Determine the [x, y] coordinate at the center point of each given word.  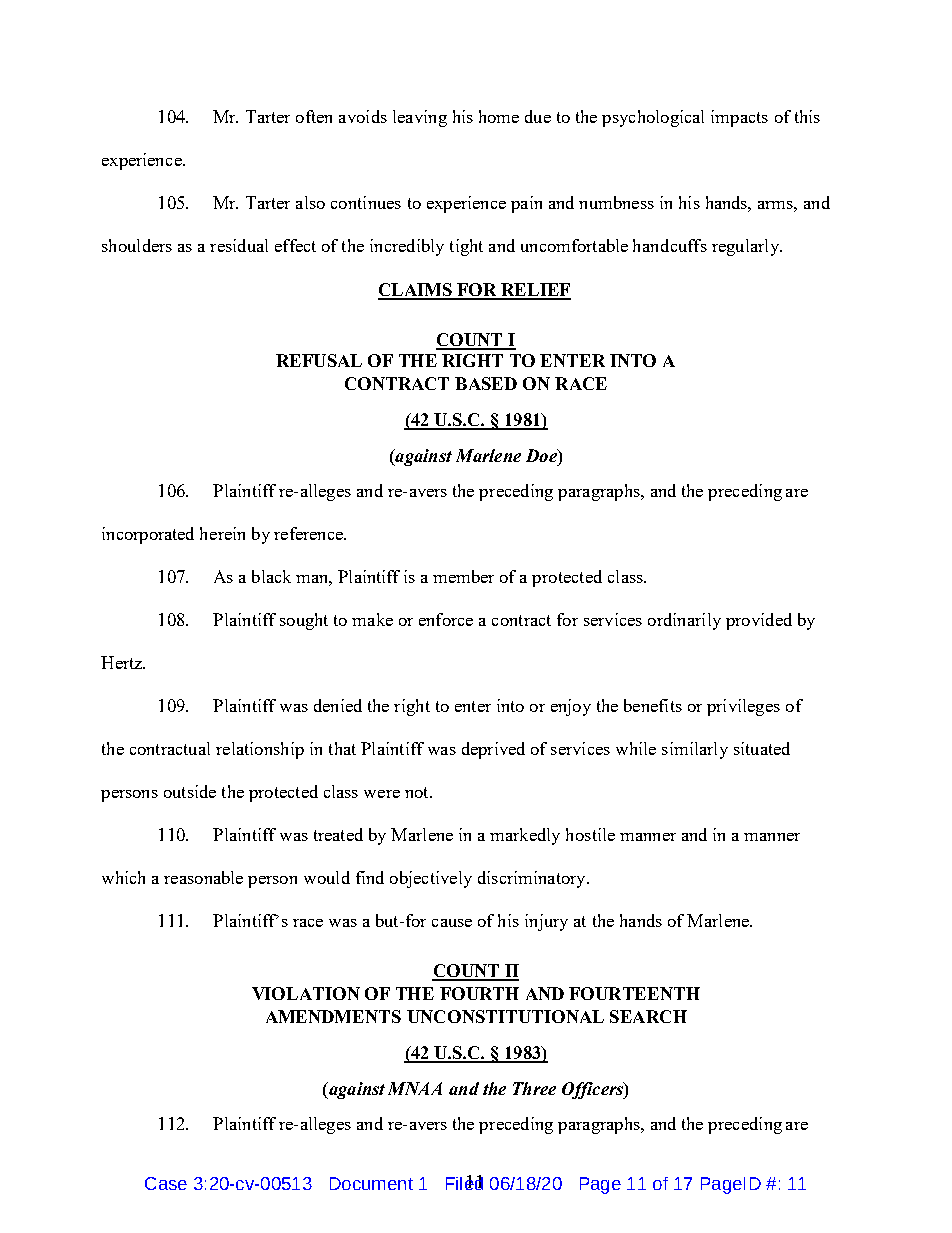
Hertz [123, 662]
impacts [739, 118]
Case [166, 1183]
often [314, 116]
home [499, 116]
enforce [446, 619]
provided [759, 621]
